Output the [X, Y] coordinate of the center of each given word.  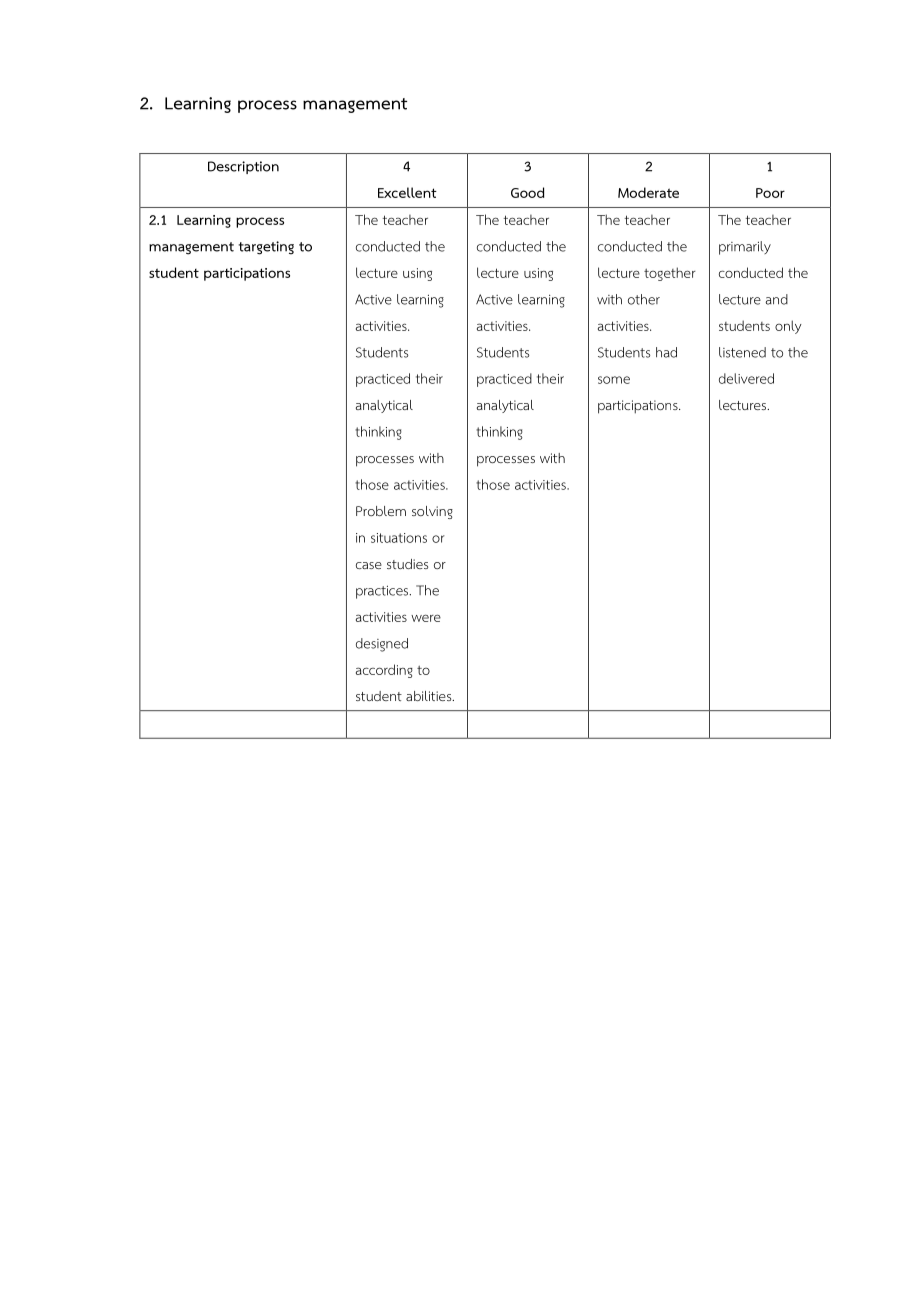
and [776, 299]
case [369, 565]
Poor [770, 193]
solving [432, 512]
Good [527, 192]
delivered [746, 378]
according [384, 671]
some [614, 380]
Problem [381, 511]
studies [407, 564]
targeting [266, 248]
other [644, 299]
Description [243, 167]
